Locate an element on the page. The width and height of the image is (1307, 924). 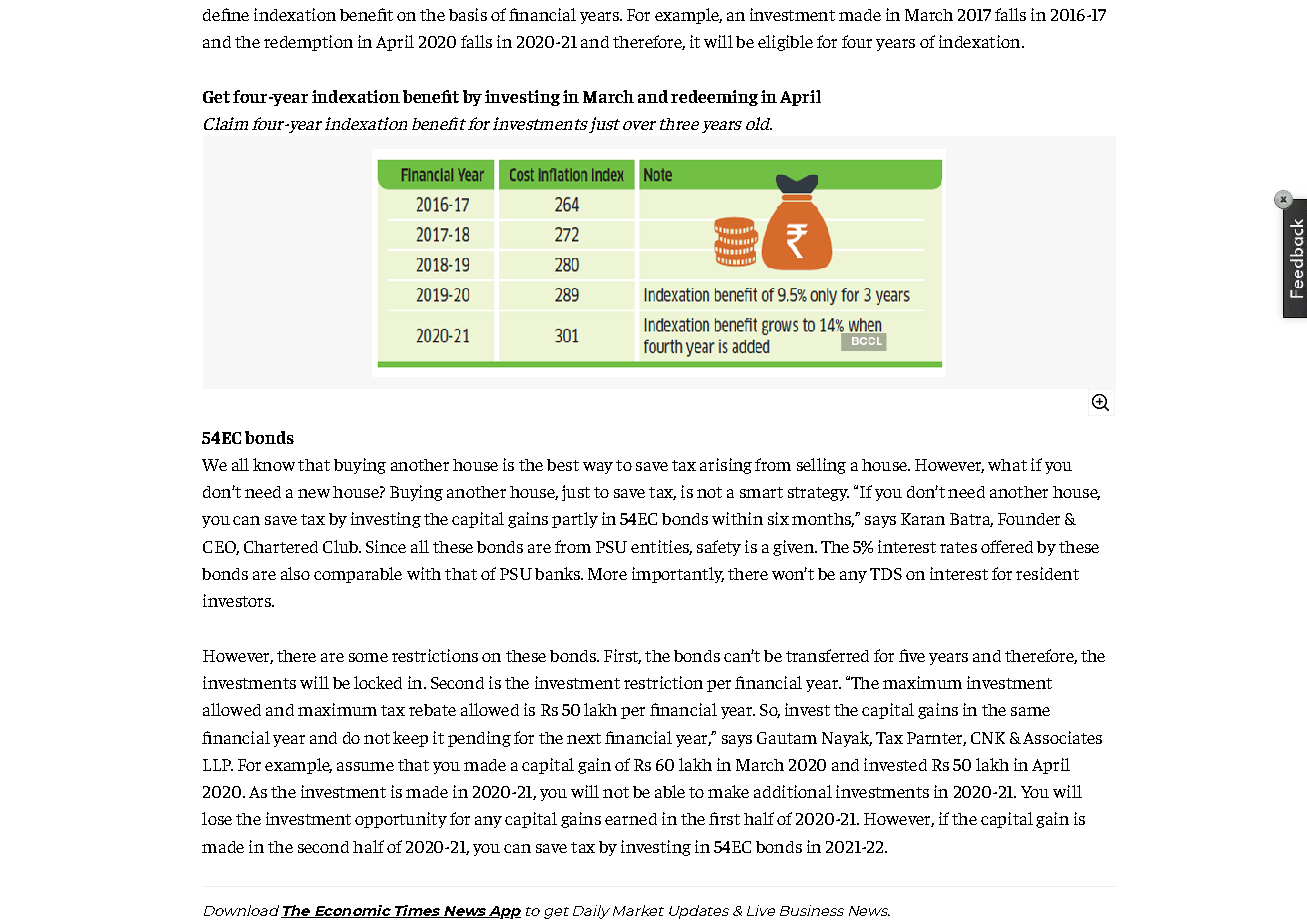
way is located at coordinates (598, 468).
